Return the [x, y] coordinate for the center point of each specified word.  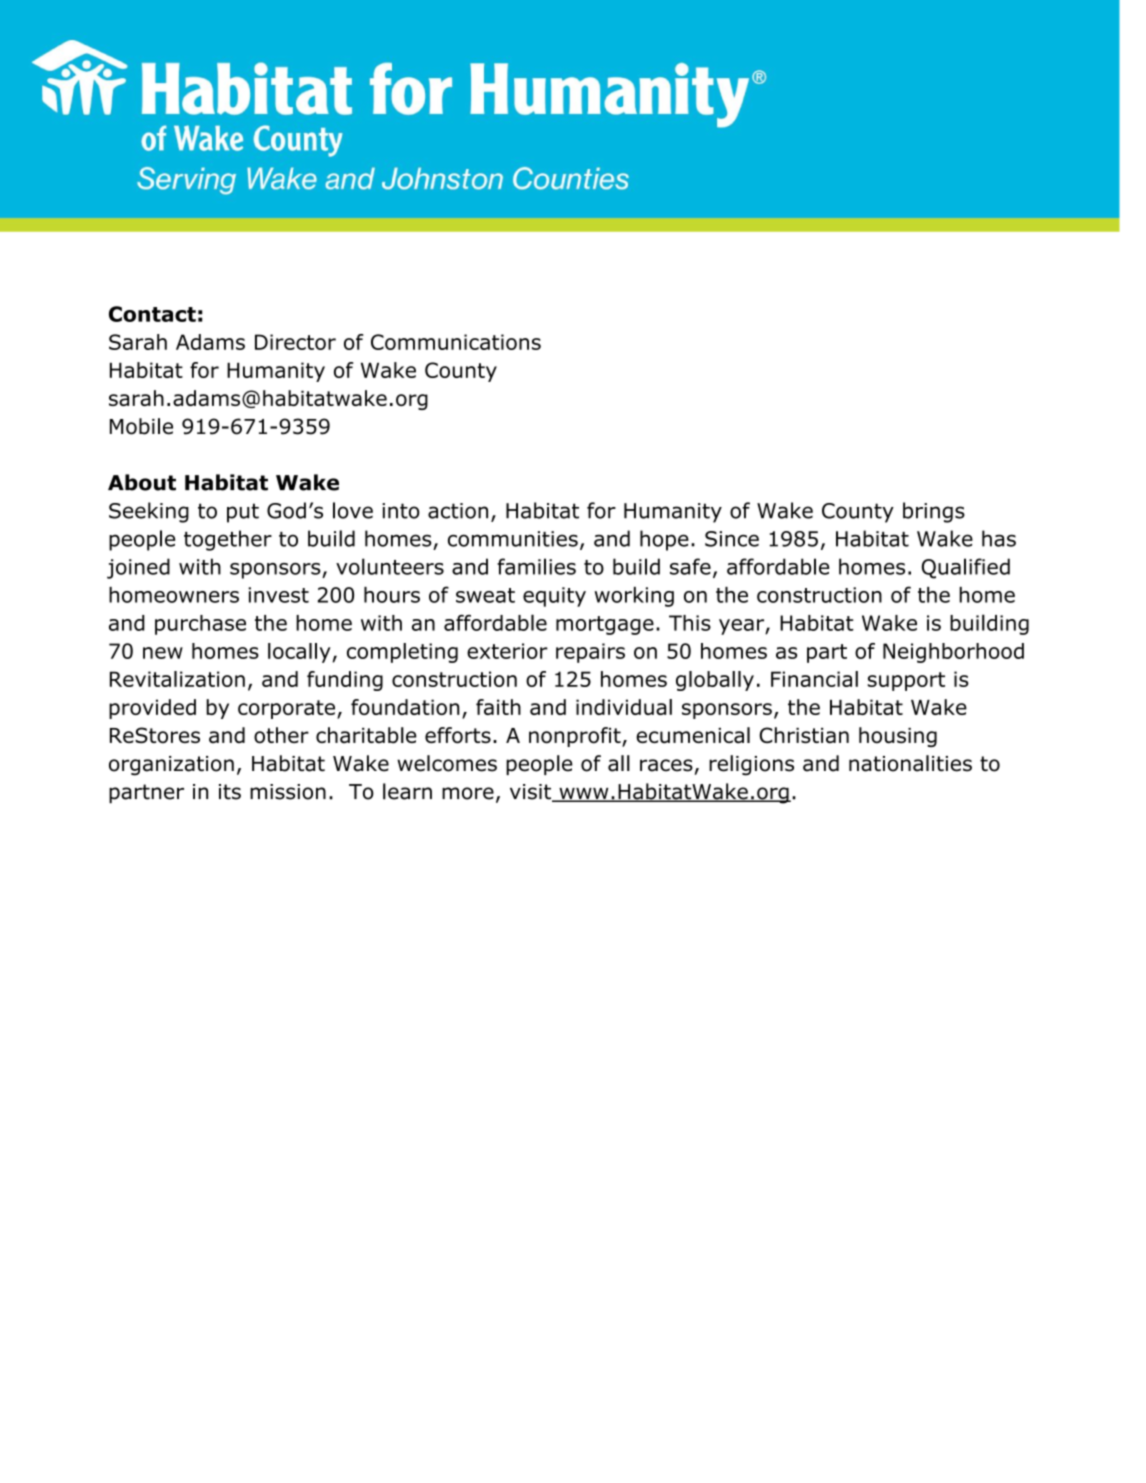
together [228, 540]
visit [532, 793]
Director [295, 342]
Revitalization [177, 679]
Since [732, 539]
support [906, 681]
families [536, 566]
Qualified [966, 568]
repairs [590, 653]
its [230, 792]
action [458, 511]
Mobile [141, 426]
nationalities [910, 763]
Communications [456, 342]
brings [934, 512]
